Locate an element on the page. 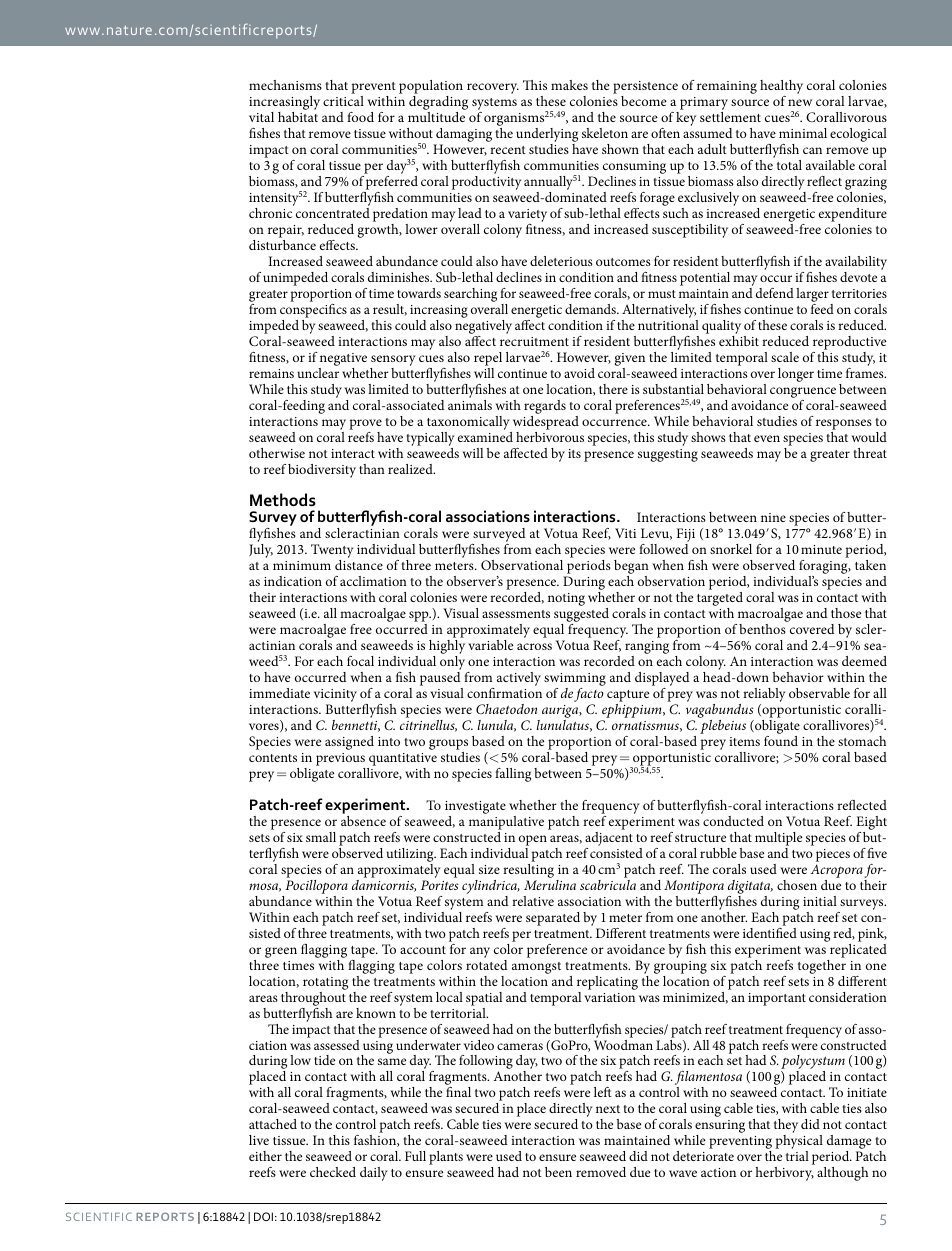  critical is located at coordinates (343, 101).
